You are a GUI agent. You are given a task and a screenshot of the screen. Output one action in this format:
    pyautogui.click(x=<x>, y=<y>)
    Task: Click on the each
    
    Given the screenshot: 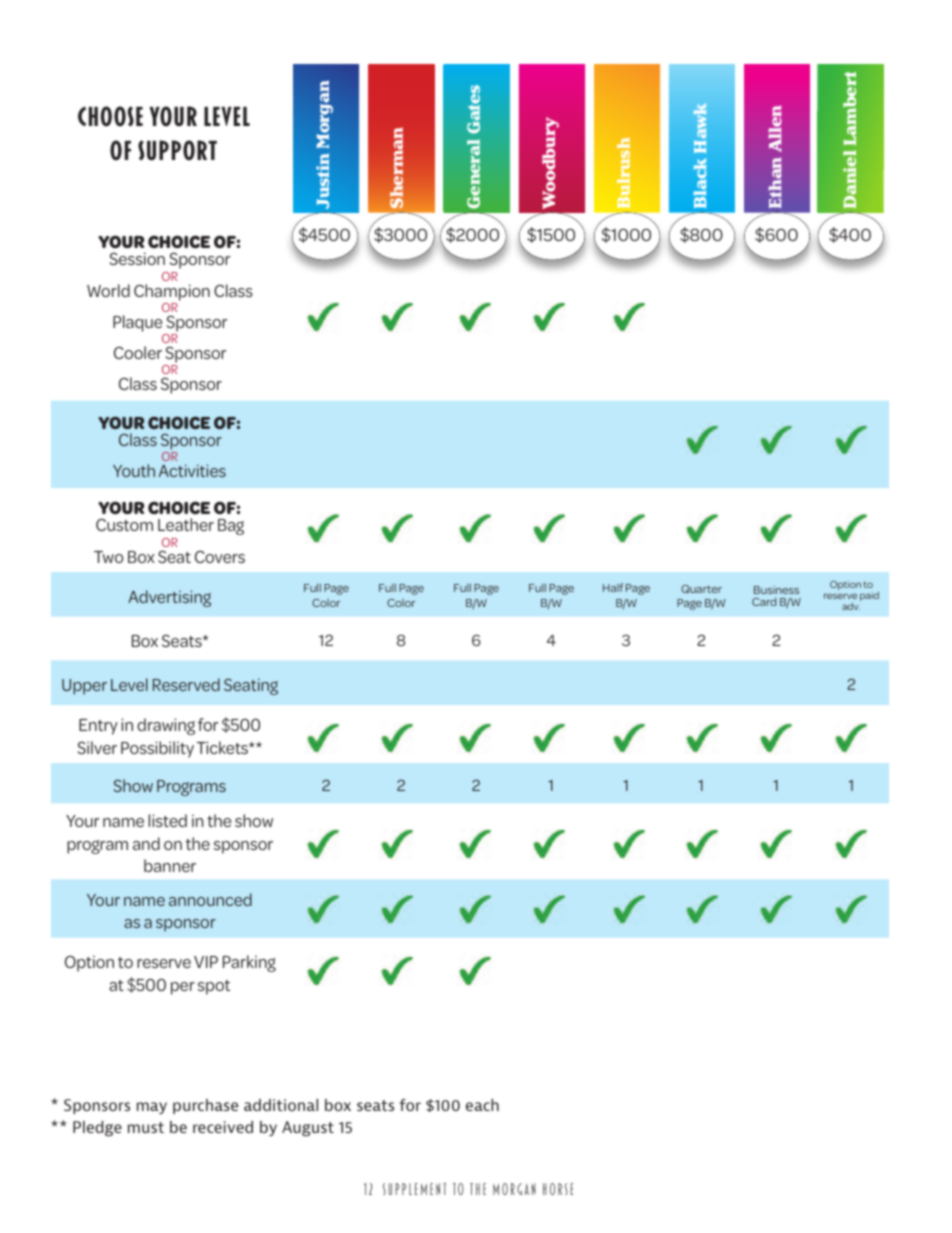 What is the action you would take?
    pyautogui.click(x=482, y=1105)
